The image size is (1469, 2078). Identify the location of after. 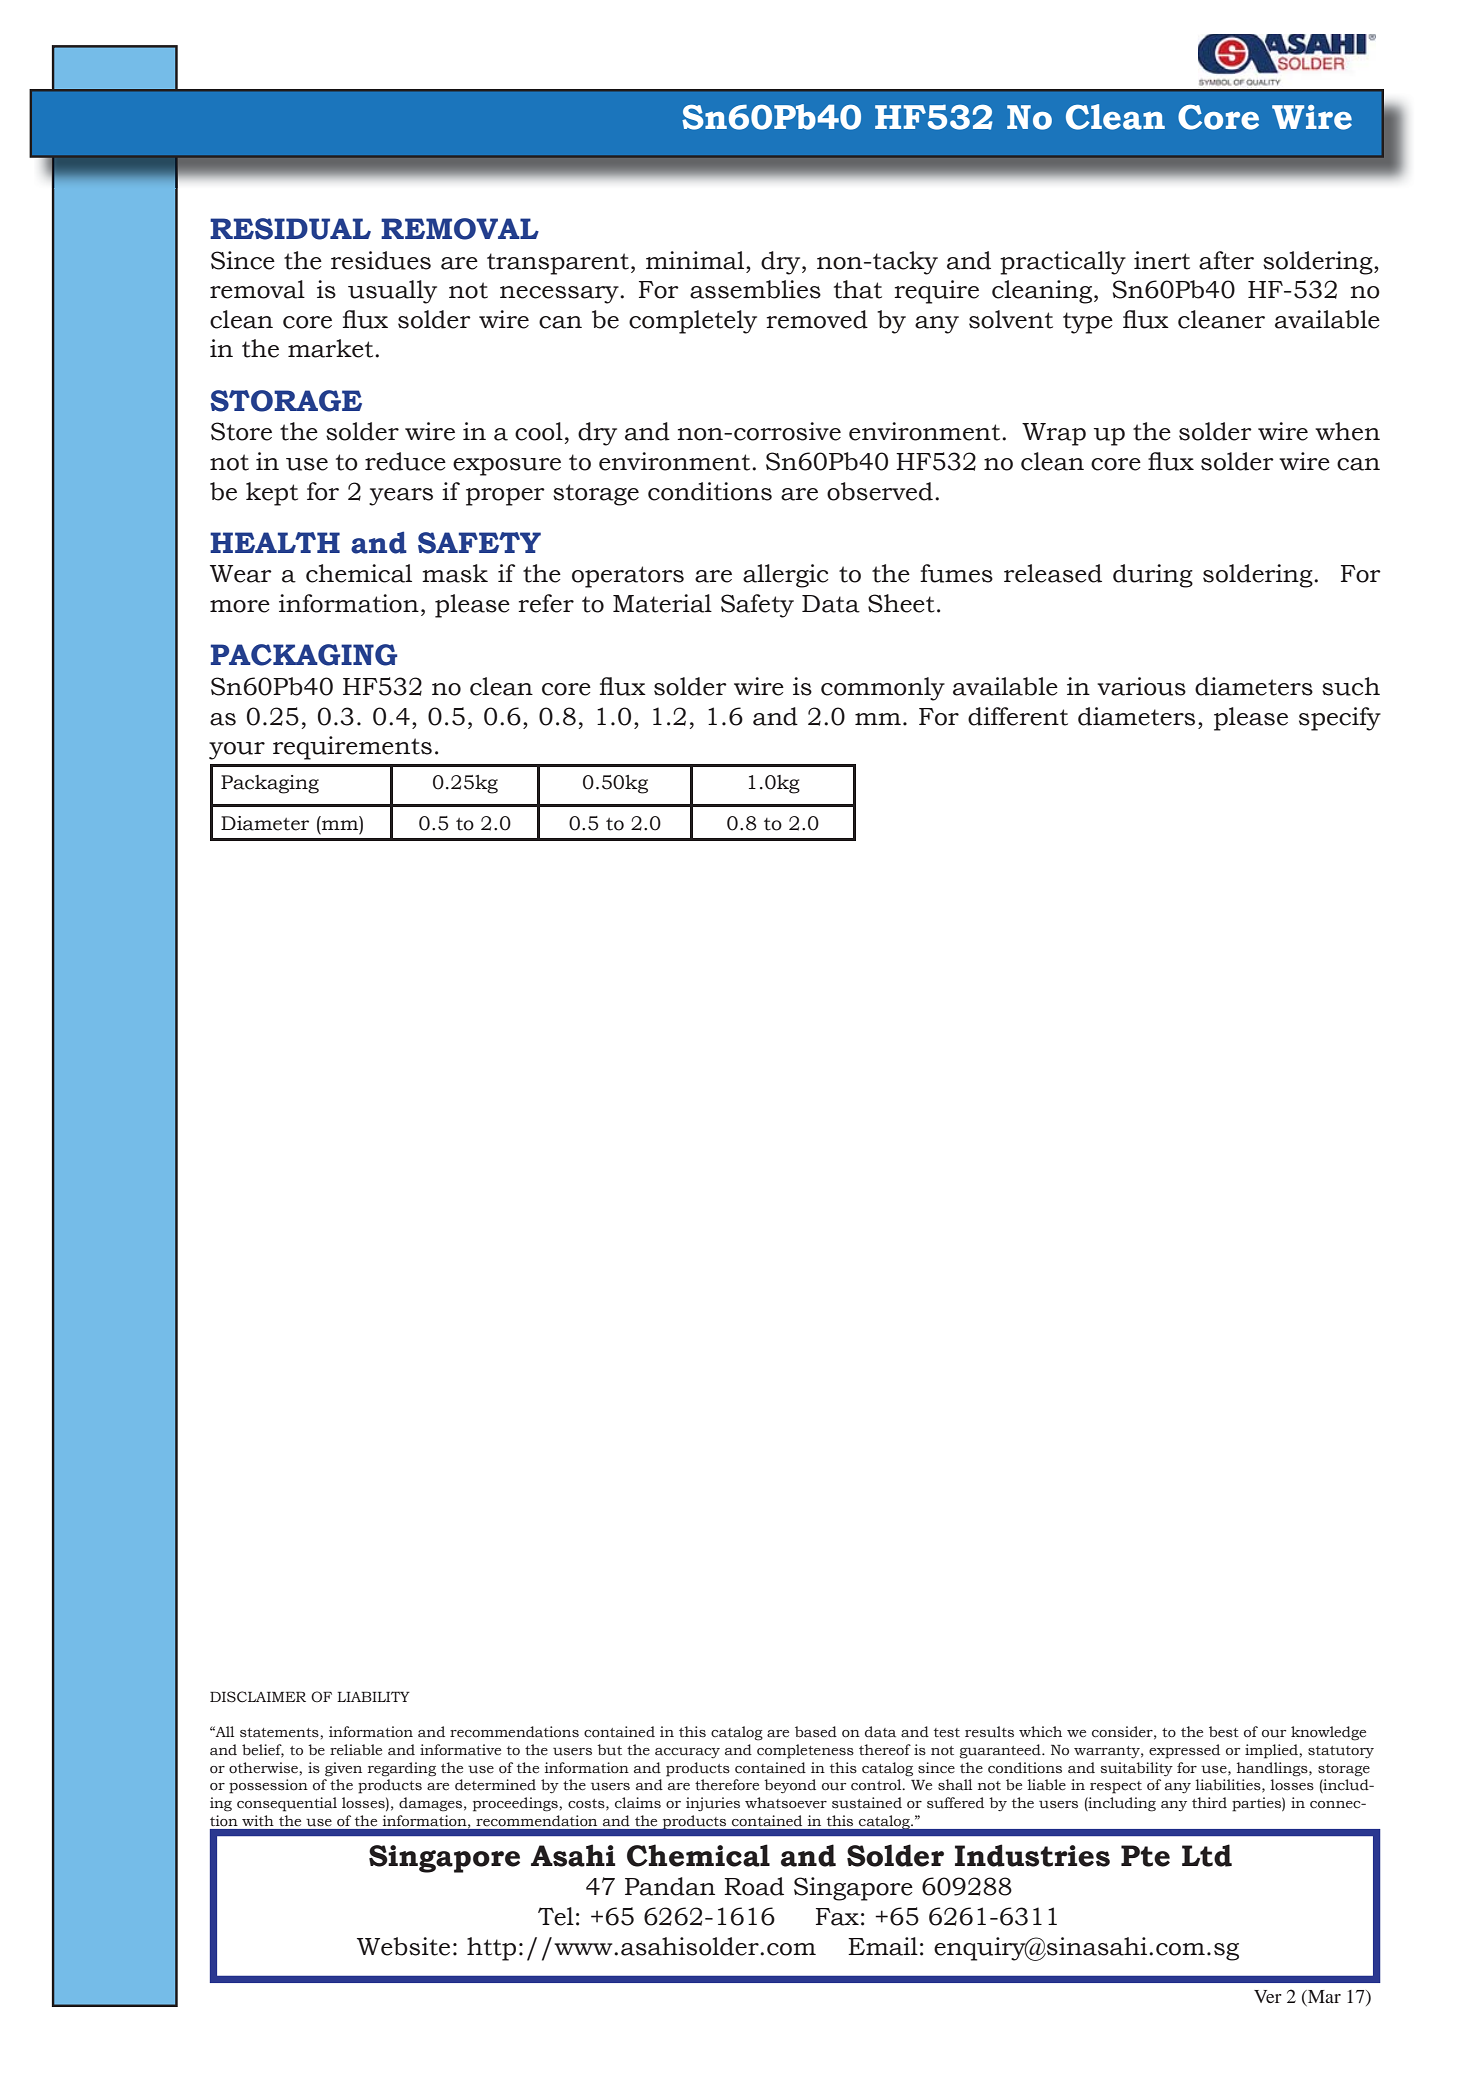
(1226, 260).
